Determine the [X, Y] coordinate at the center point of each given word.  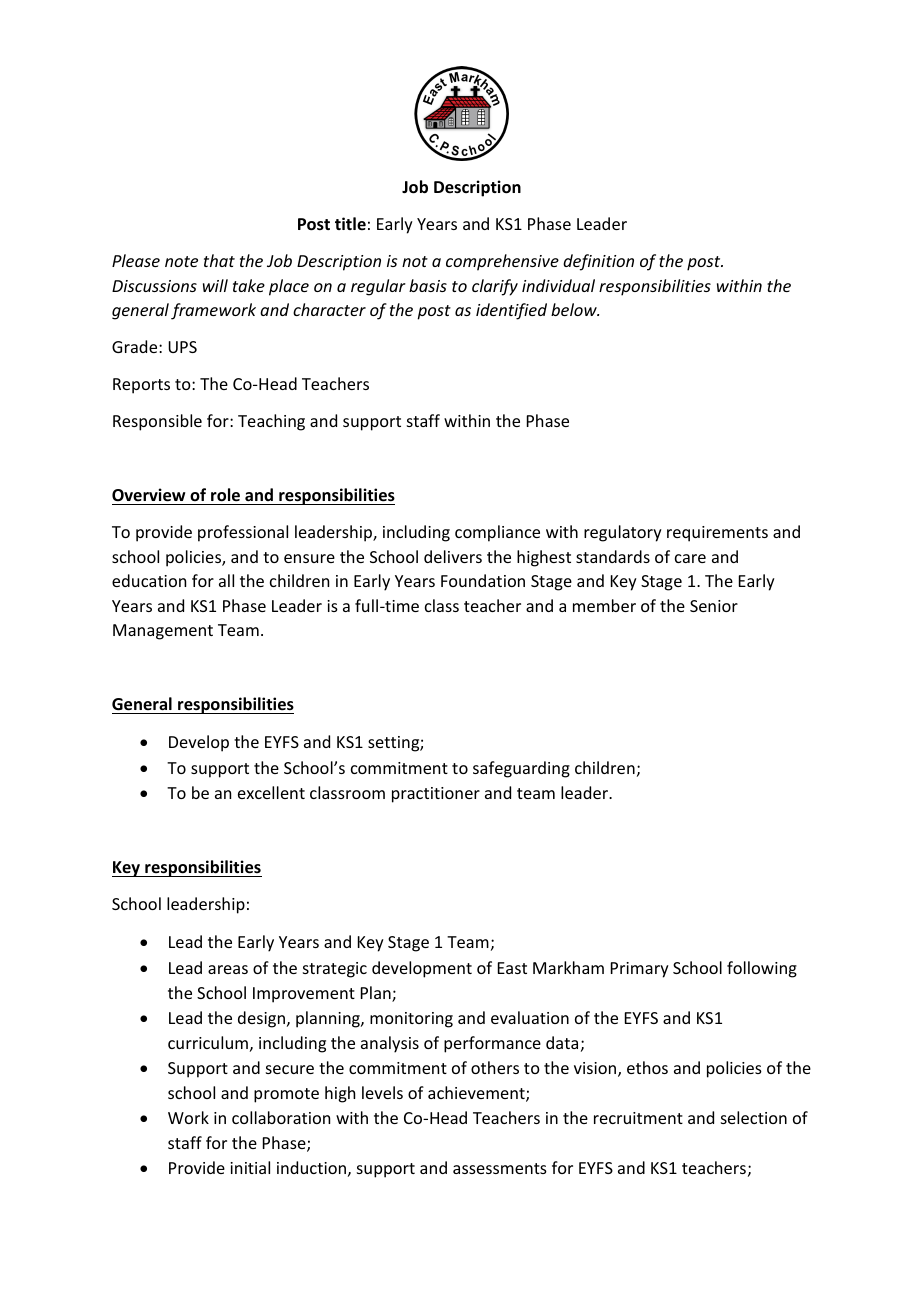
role [225, 495]
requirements [717, 534]
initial [250, 1167]
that [219, 260]
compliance [497, 533]
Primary [640, 970]
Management [163, 632]
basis [428, 285]
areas [228, 969]
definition [598, 262]
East [512, 968]
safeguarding [521, 769]
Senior [714, 606]
